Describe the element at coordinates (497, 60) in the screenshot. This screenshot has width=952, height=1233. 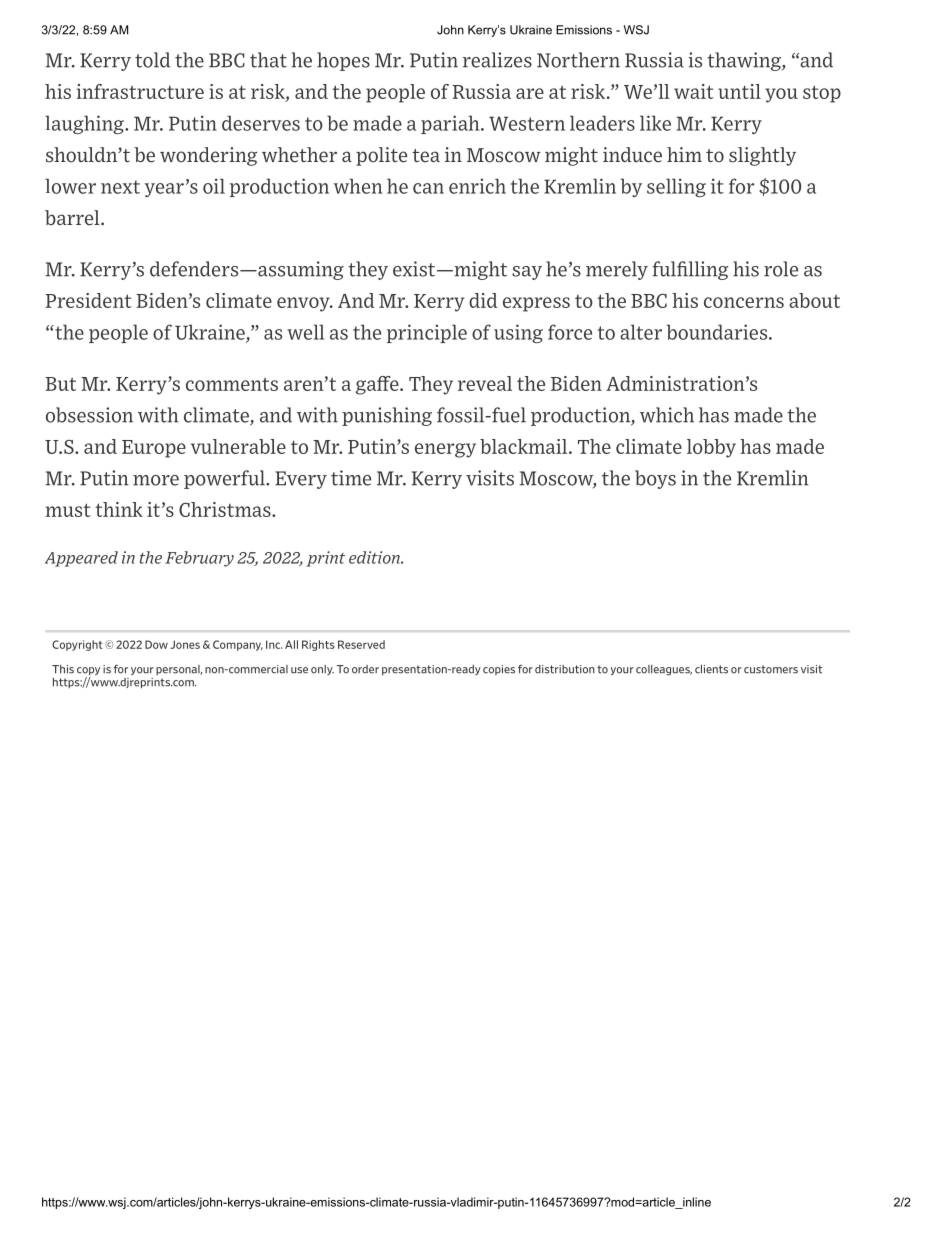
I see `realizes` at that location.
